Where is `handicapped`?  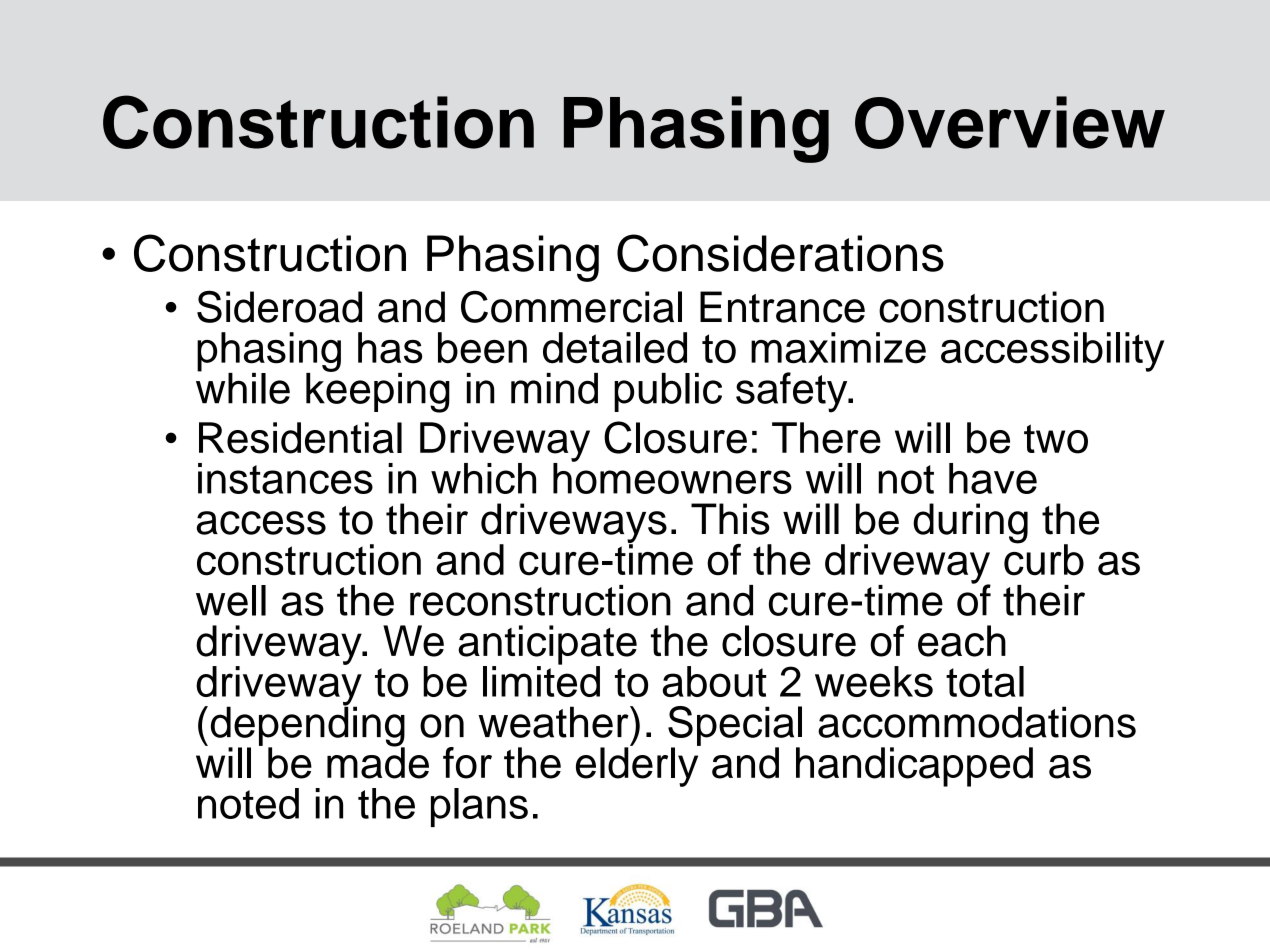 handicapped is located at coordinates (914, 767).
